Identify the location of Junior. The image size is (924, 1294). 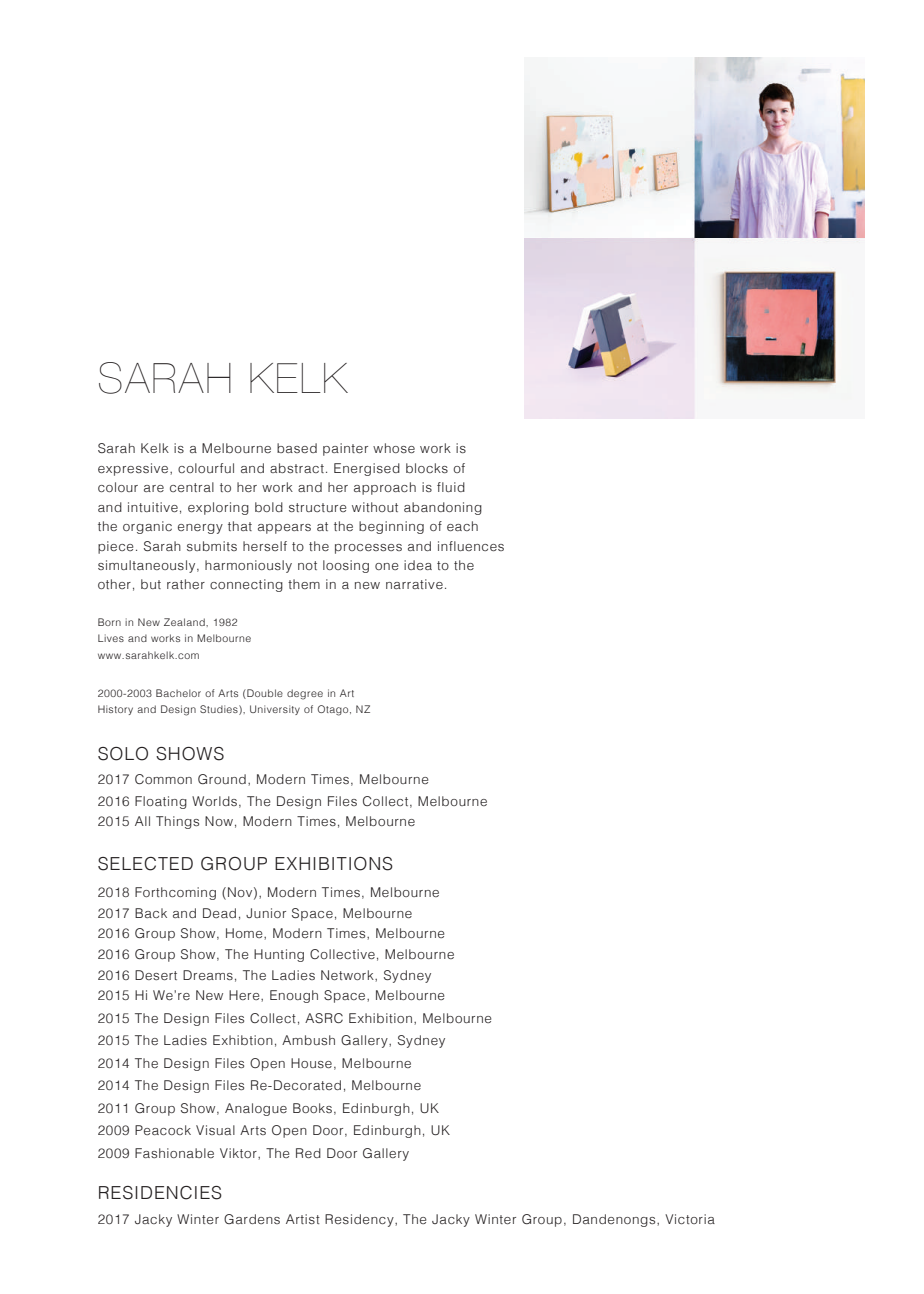
(266, 913).
